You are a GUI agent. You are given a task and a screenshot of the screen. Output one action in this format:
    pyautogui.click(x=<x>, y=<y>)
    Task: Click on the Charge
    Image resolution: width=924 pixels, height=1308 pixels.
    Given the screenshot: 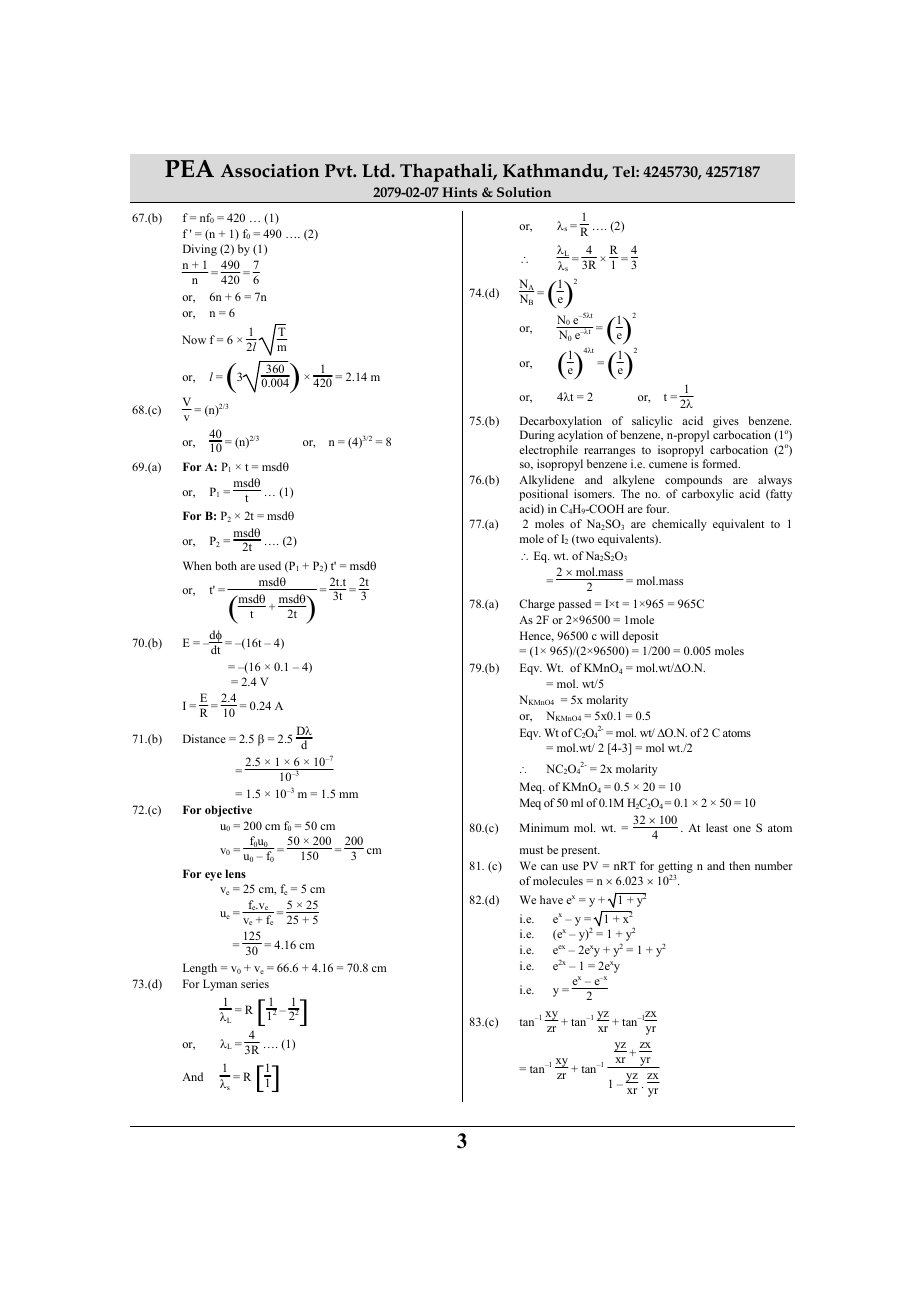 What is the action you would take?
    pyautogui.click(x=537, y=605)
